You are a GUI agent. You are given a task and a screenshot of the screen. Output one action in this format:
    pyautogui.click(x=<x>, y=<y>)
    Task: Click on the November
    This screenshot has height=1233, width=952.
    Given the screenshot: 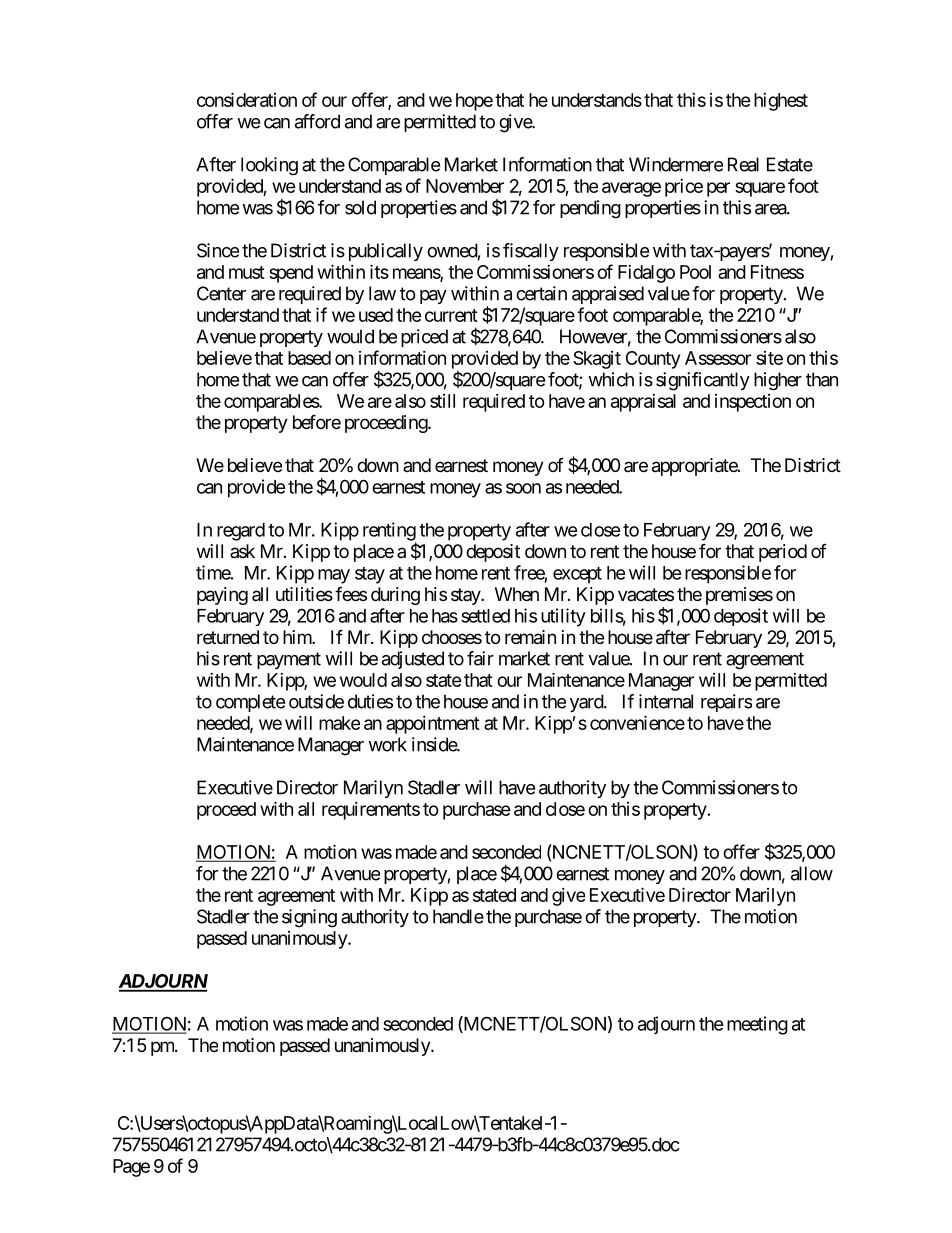 What is the action you would take?
    pyautogui.click(x=465, y=186)
